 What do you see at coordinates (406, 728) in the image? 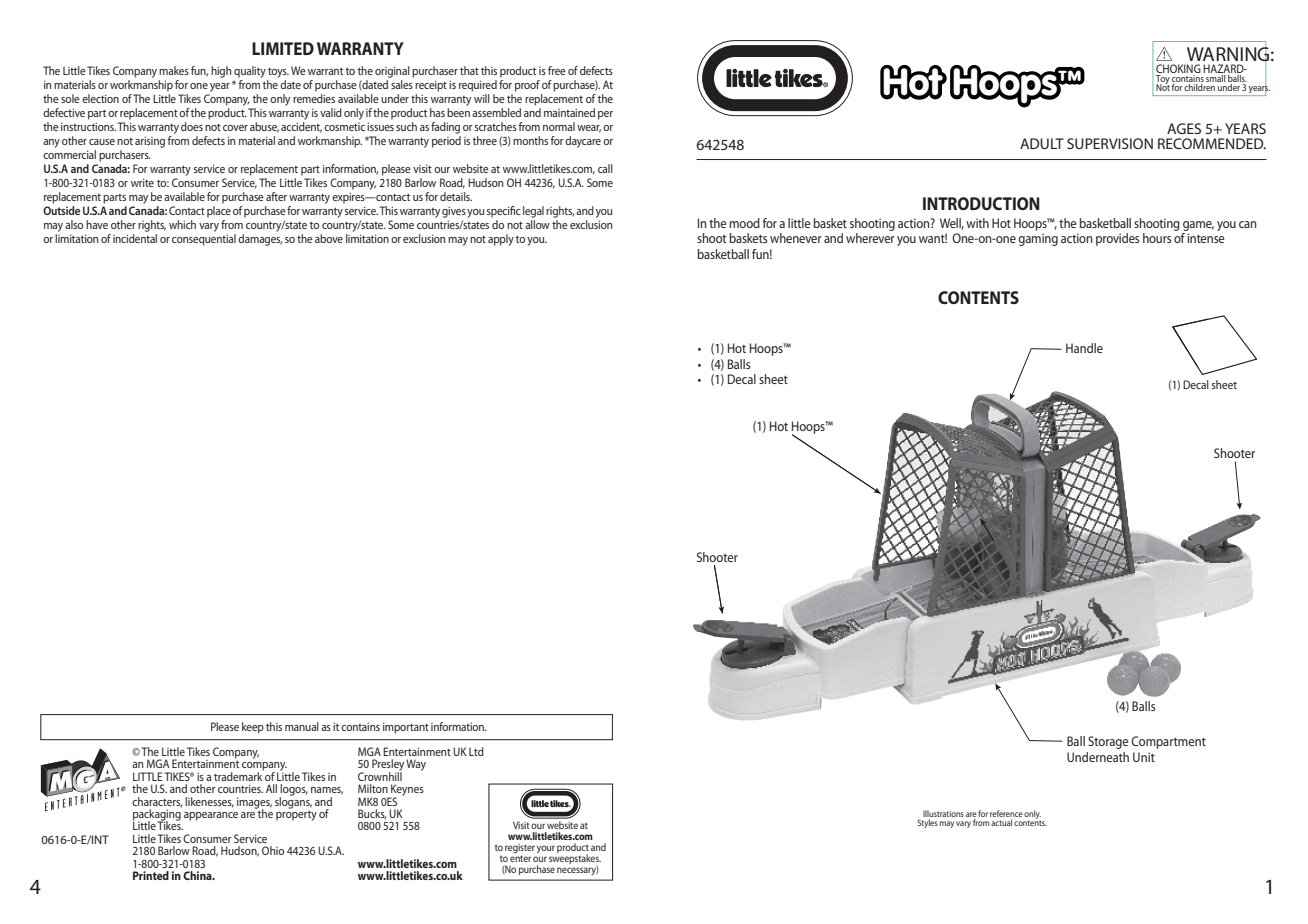
I see `important` at bounding box center [406, 728].
